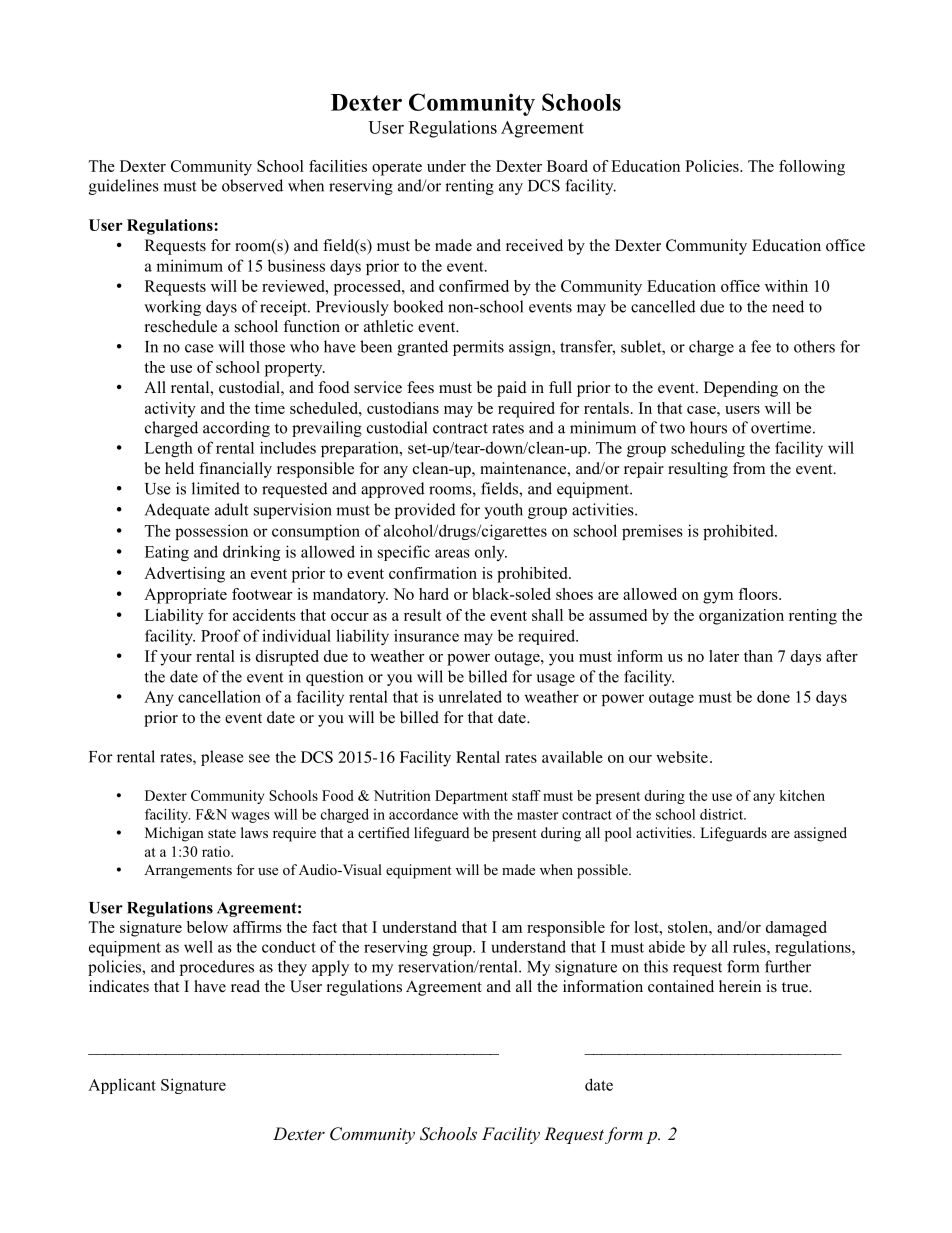  What do you see at coordinates (491, 553) in the screenshot?
I see `only` at bounding box center [491, 553].
